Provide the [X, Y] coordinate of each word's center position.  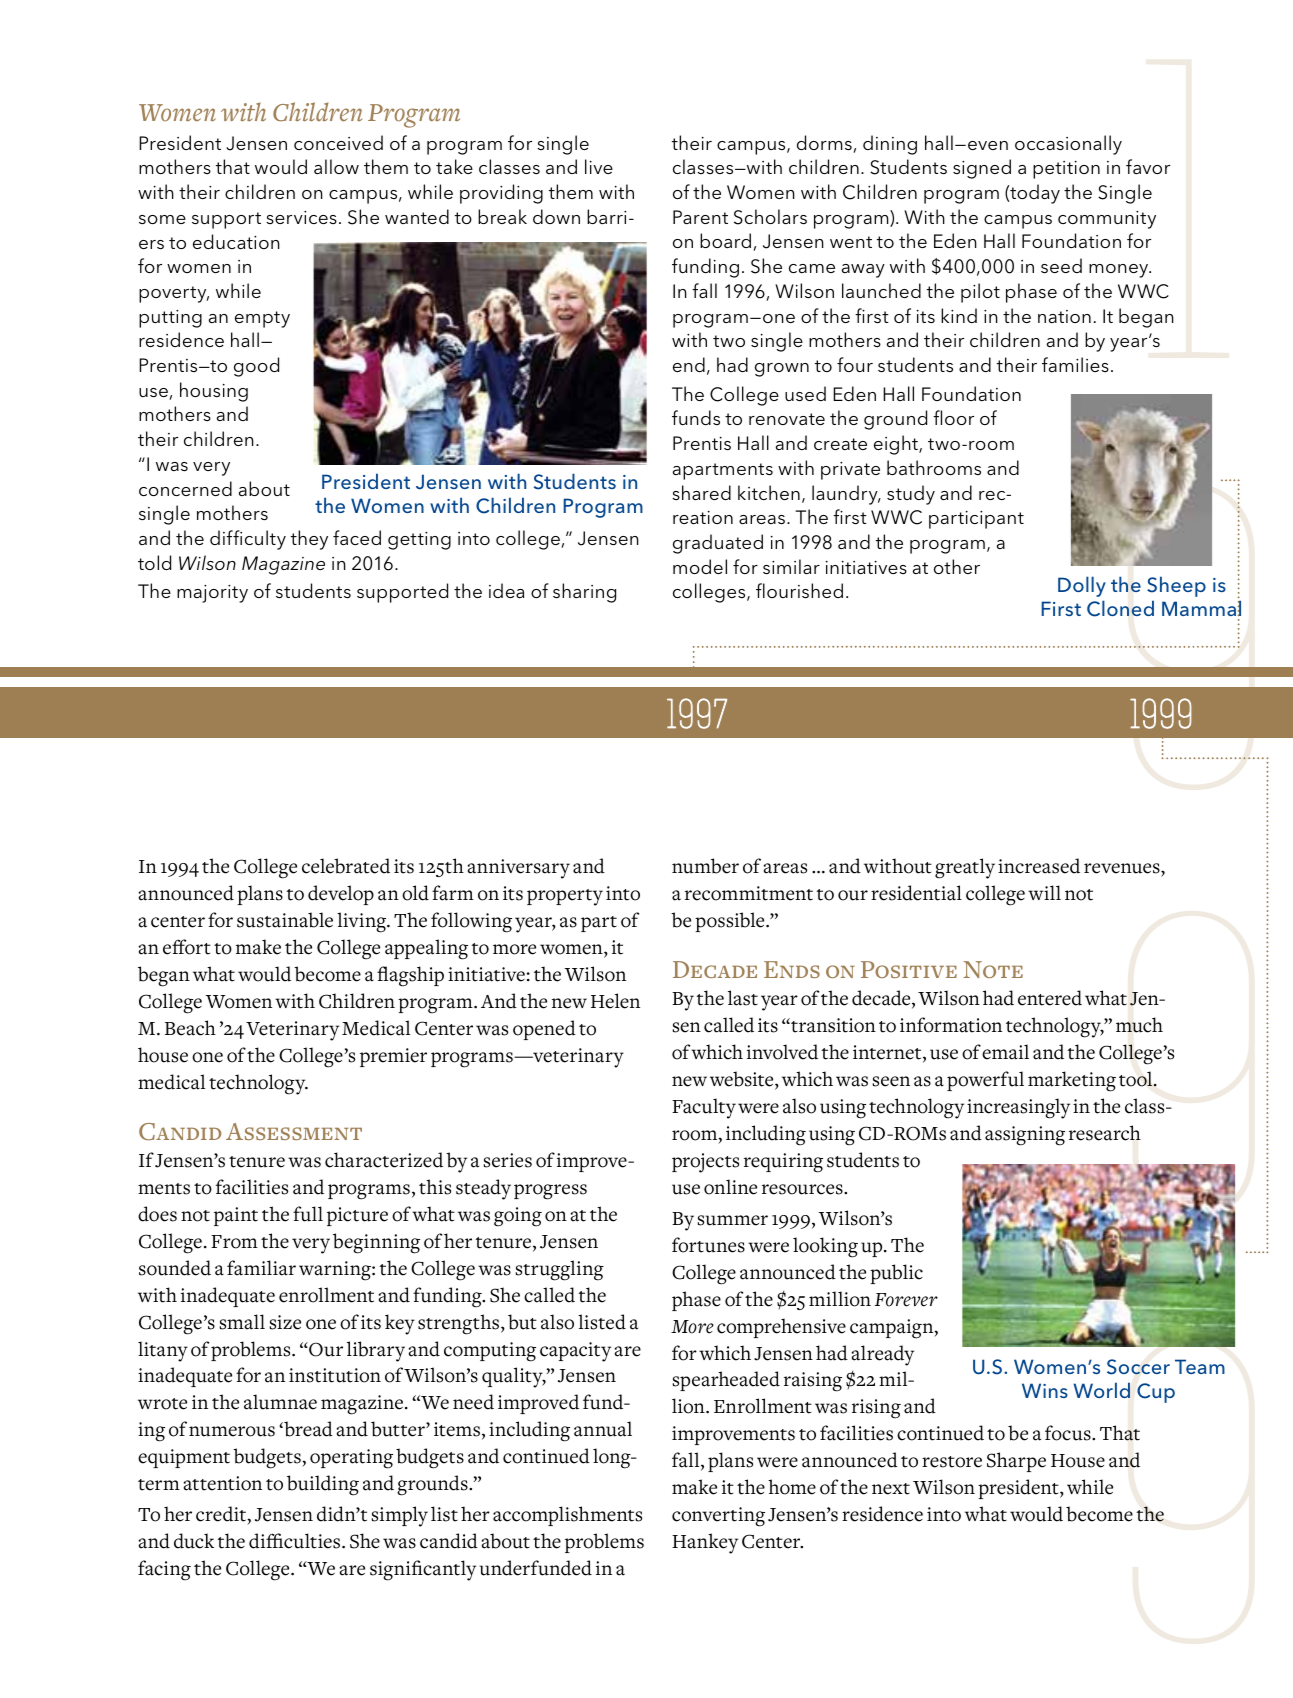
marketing [1072, 1081]
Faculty [704, 1108]
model [700, 566]
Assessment [294, 1131]
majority [212, 594]
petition [1066, 170]
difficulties [296, 1541]
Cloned [1120, 608]
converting [718, 1517]
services [301, 217]
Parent [700, 217]
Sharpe [1016, 1462]
